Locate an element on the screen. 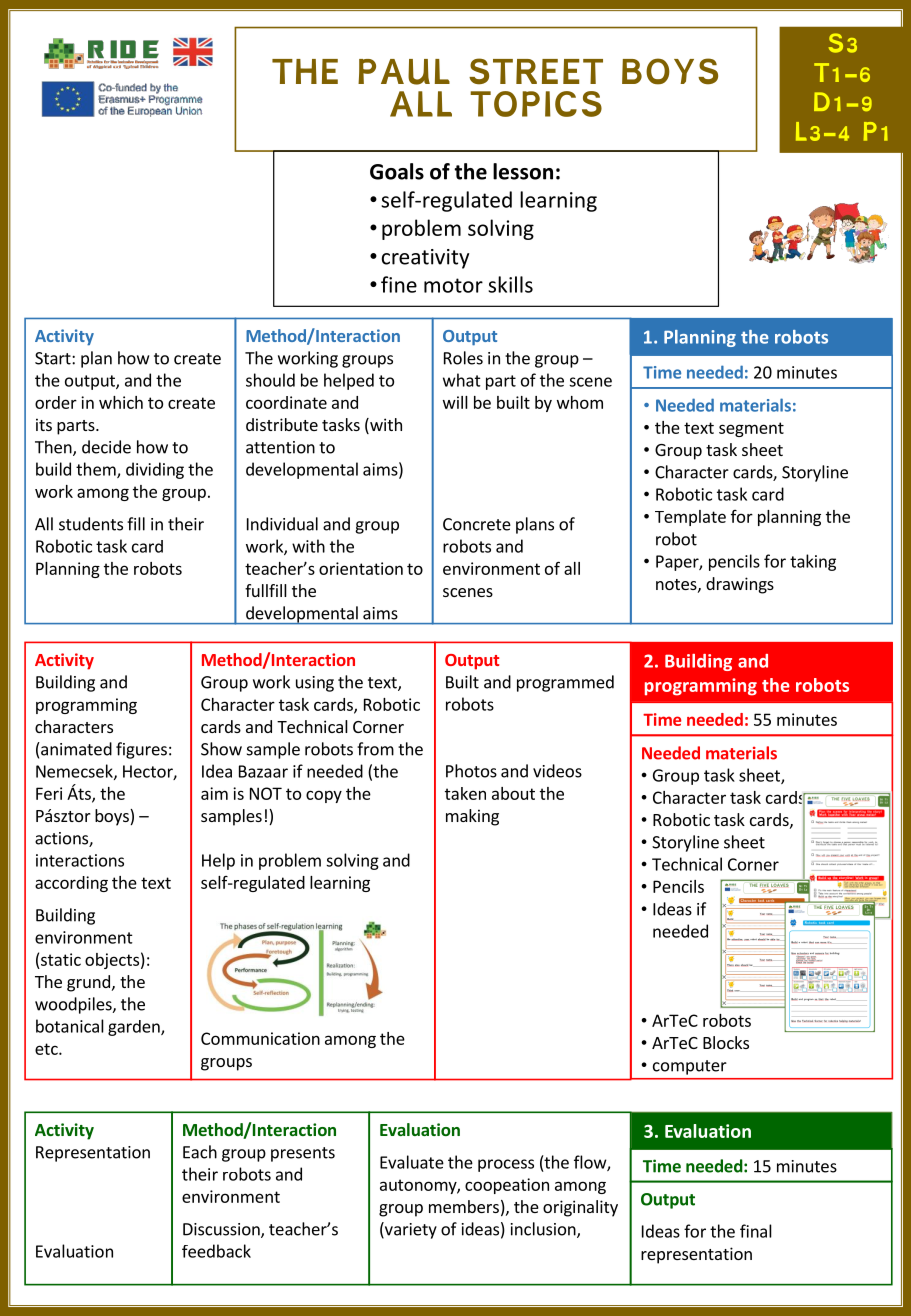 The height and width of the screenshot is (1316, 911). PAUL is located at coordinates (404, 72).
